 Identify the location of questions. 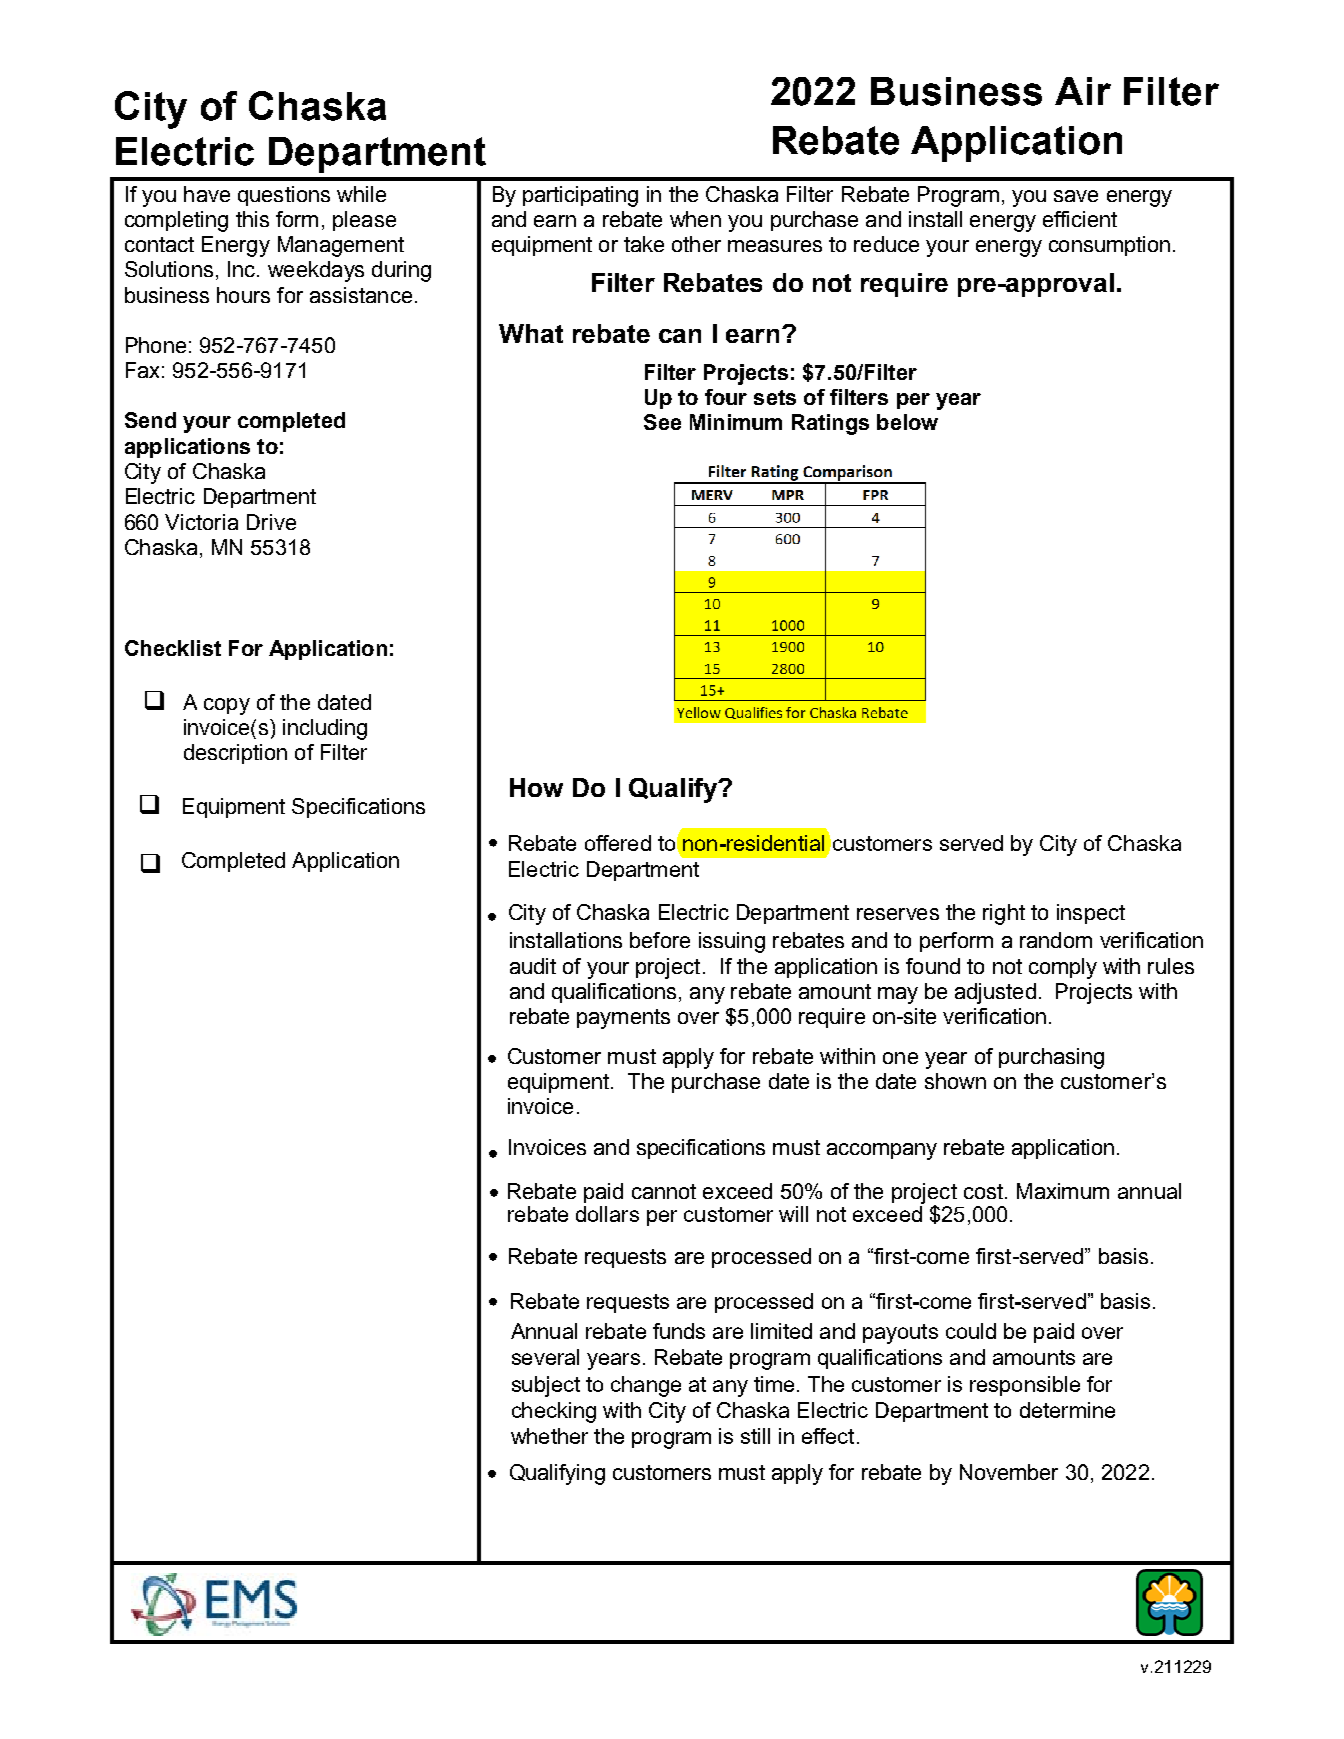
(284, 196).
